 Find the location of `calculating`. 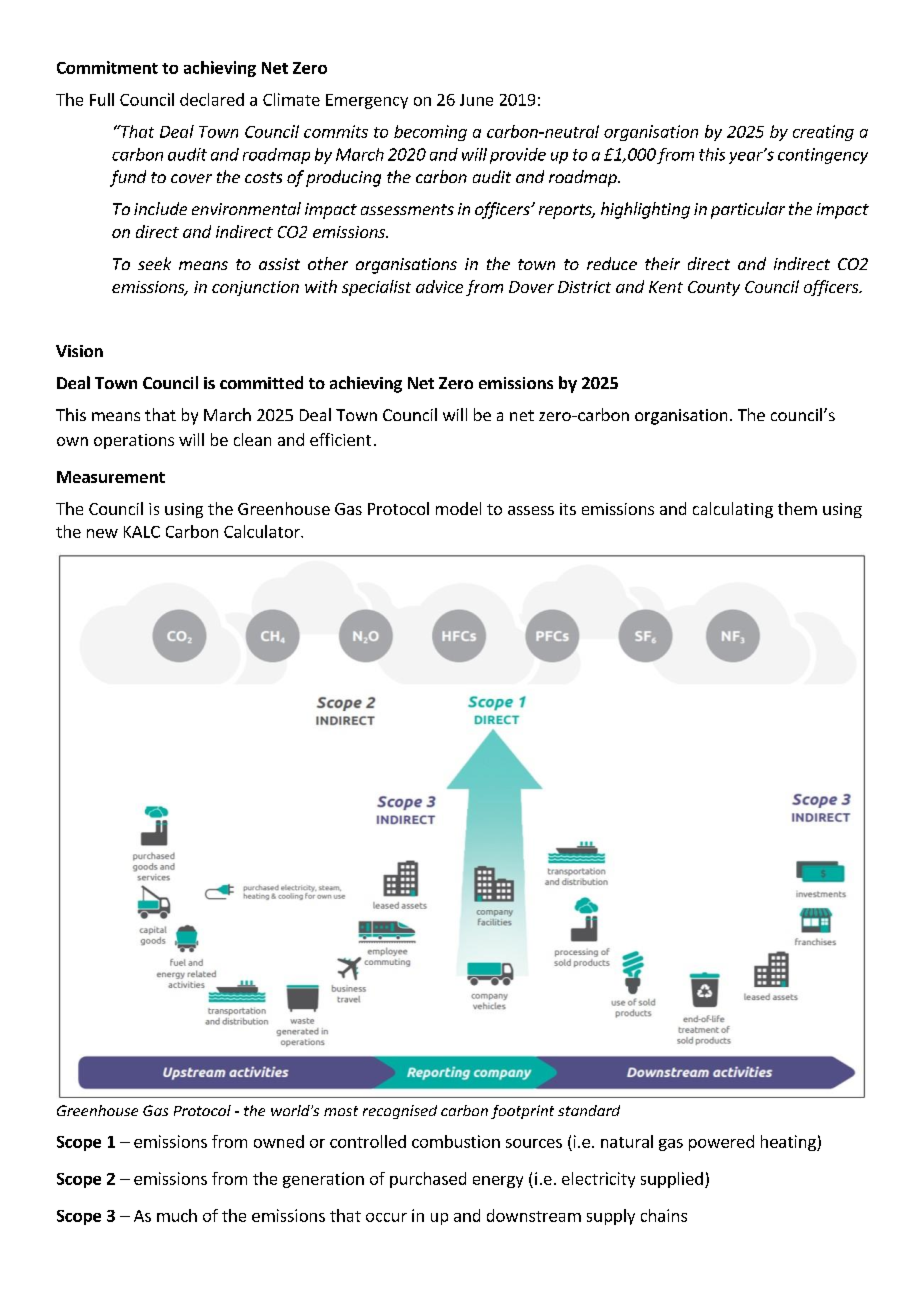

calculating is located at coordinates (733, 510).
